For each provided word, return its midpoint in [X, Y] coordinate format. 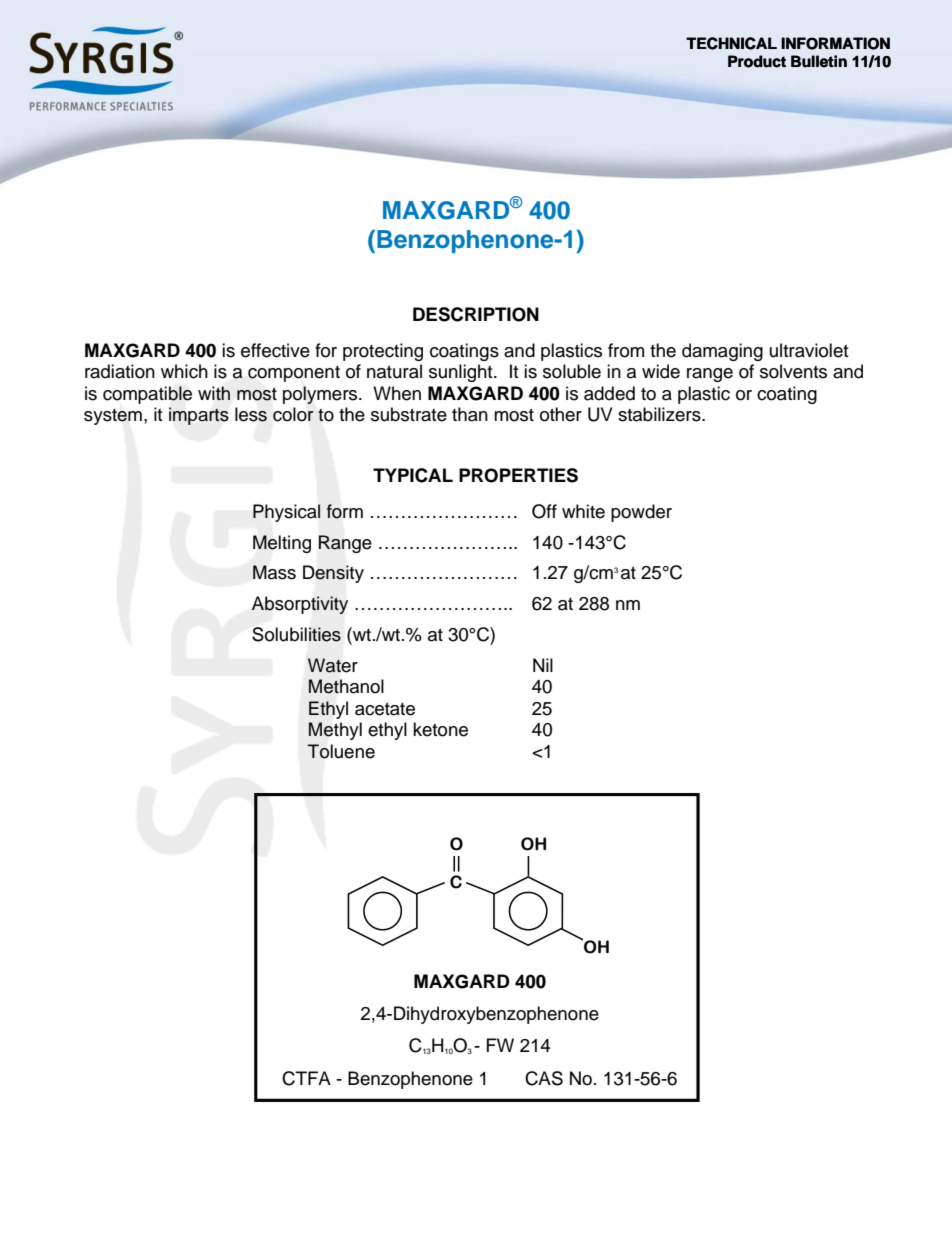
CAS [544, 1078]
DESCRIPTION [476, 314]
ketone [440, 729]
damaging [722, 352]
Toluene [341, 751]
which [184, 371]
